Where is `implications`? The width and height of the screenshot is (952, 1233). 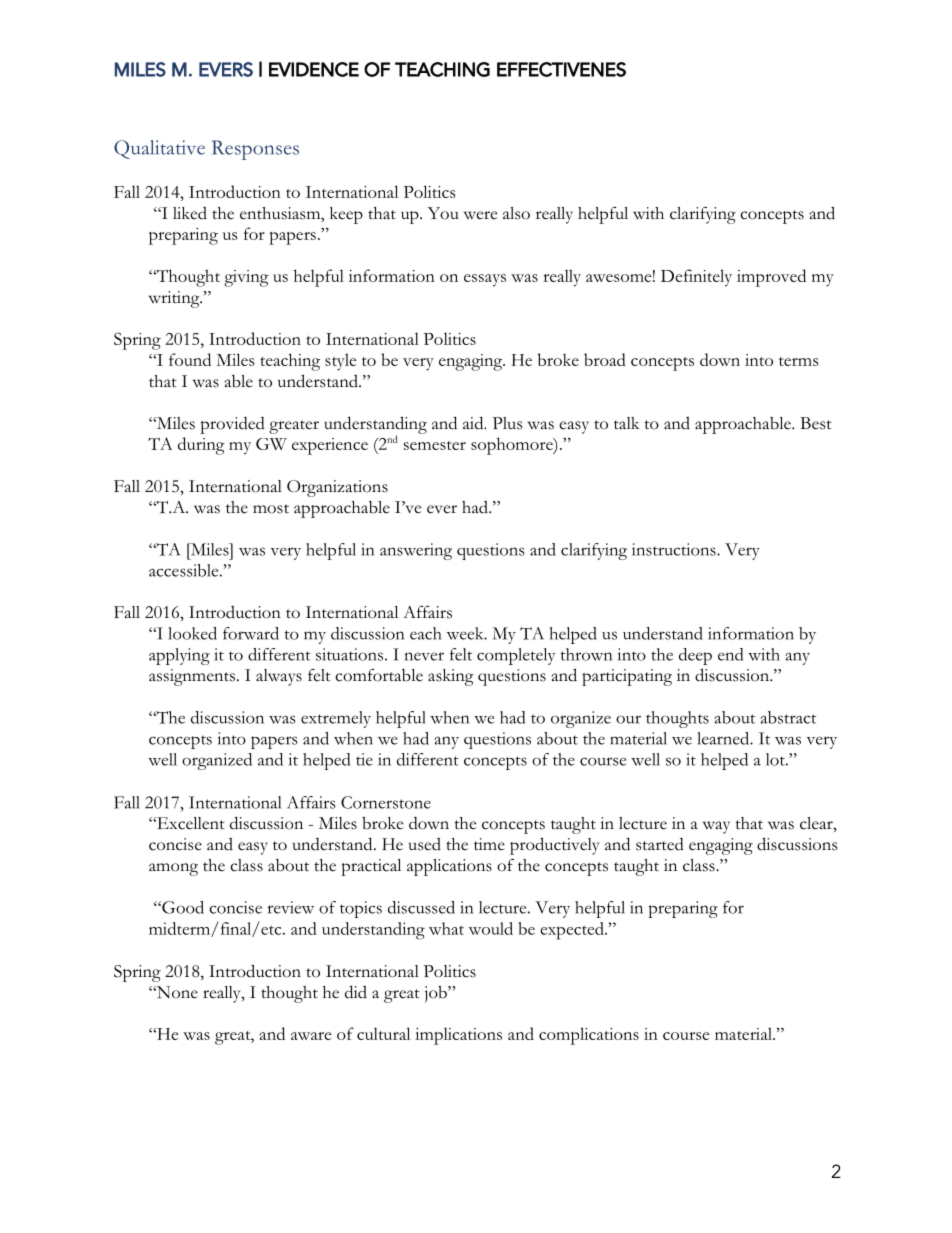
implications is located at coordinates (458, 1036).
